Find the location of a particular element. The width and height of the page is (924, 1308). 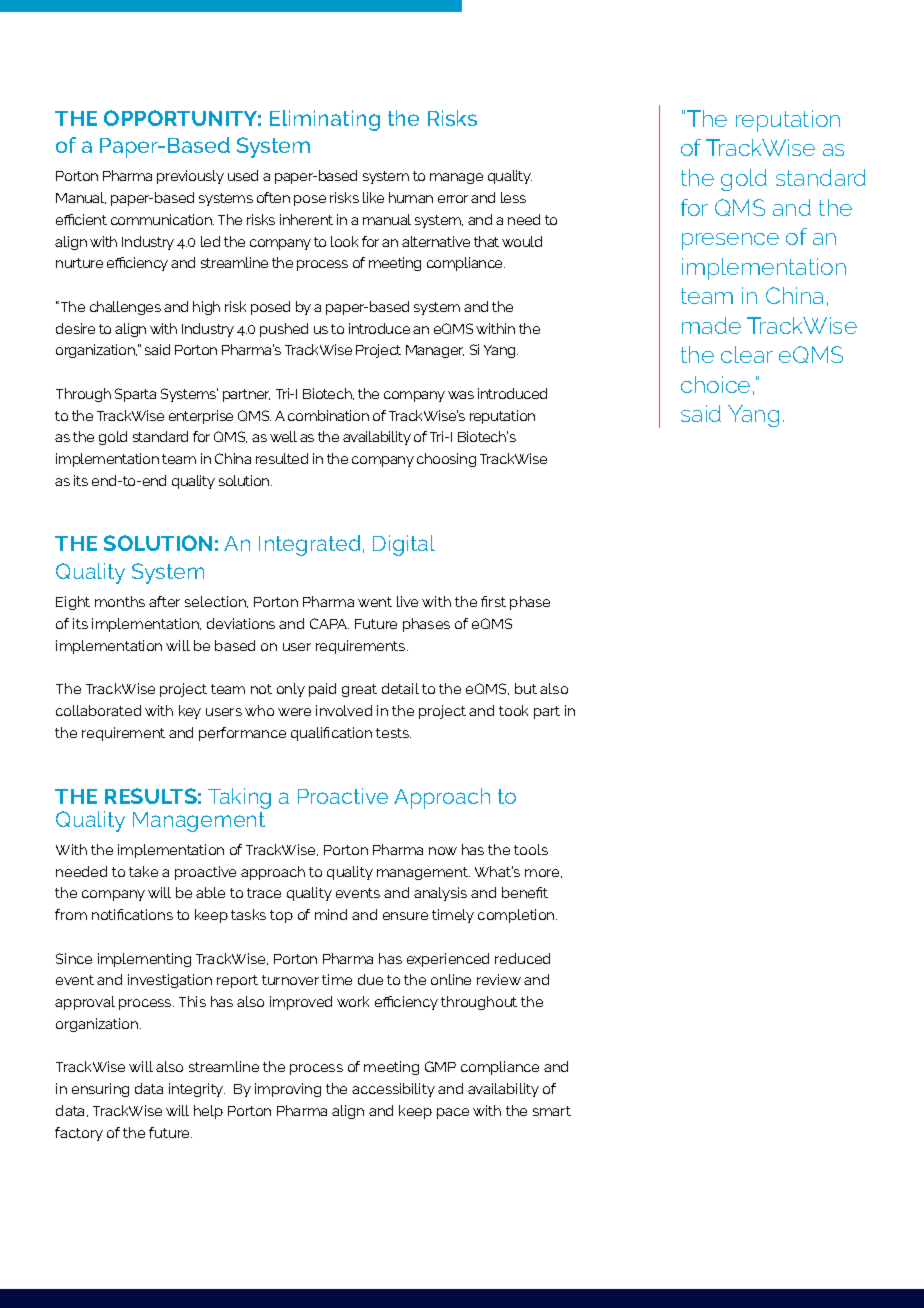

ensure is located at coordinates (405, 916).
